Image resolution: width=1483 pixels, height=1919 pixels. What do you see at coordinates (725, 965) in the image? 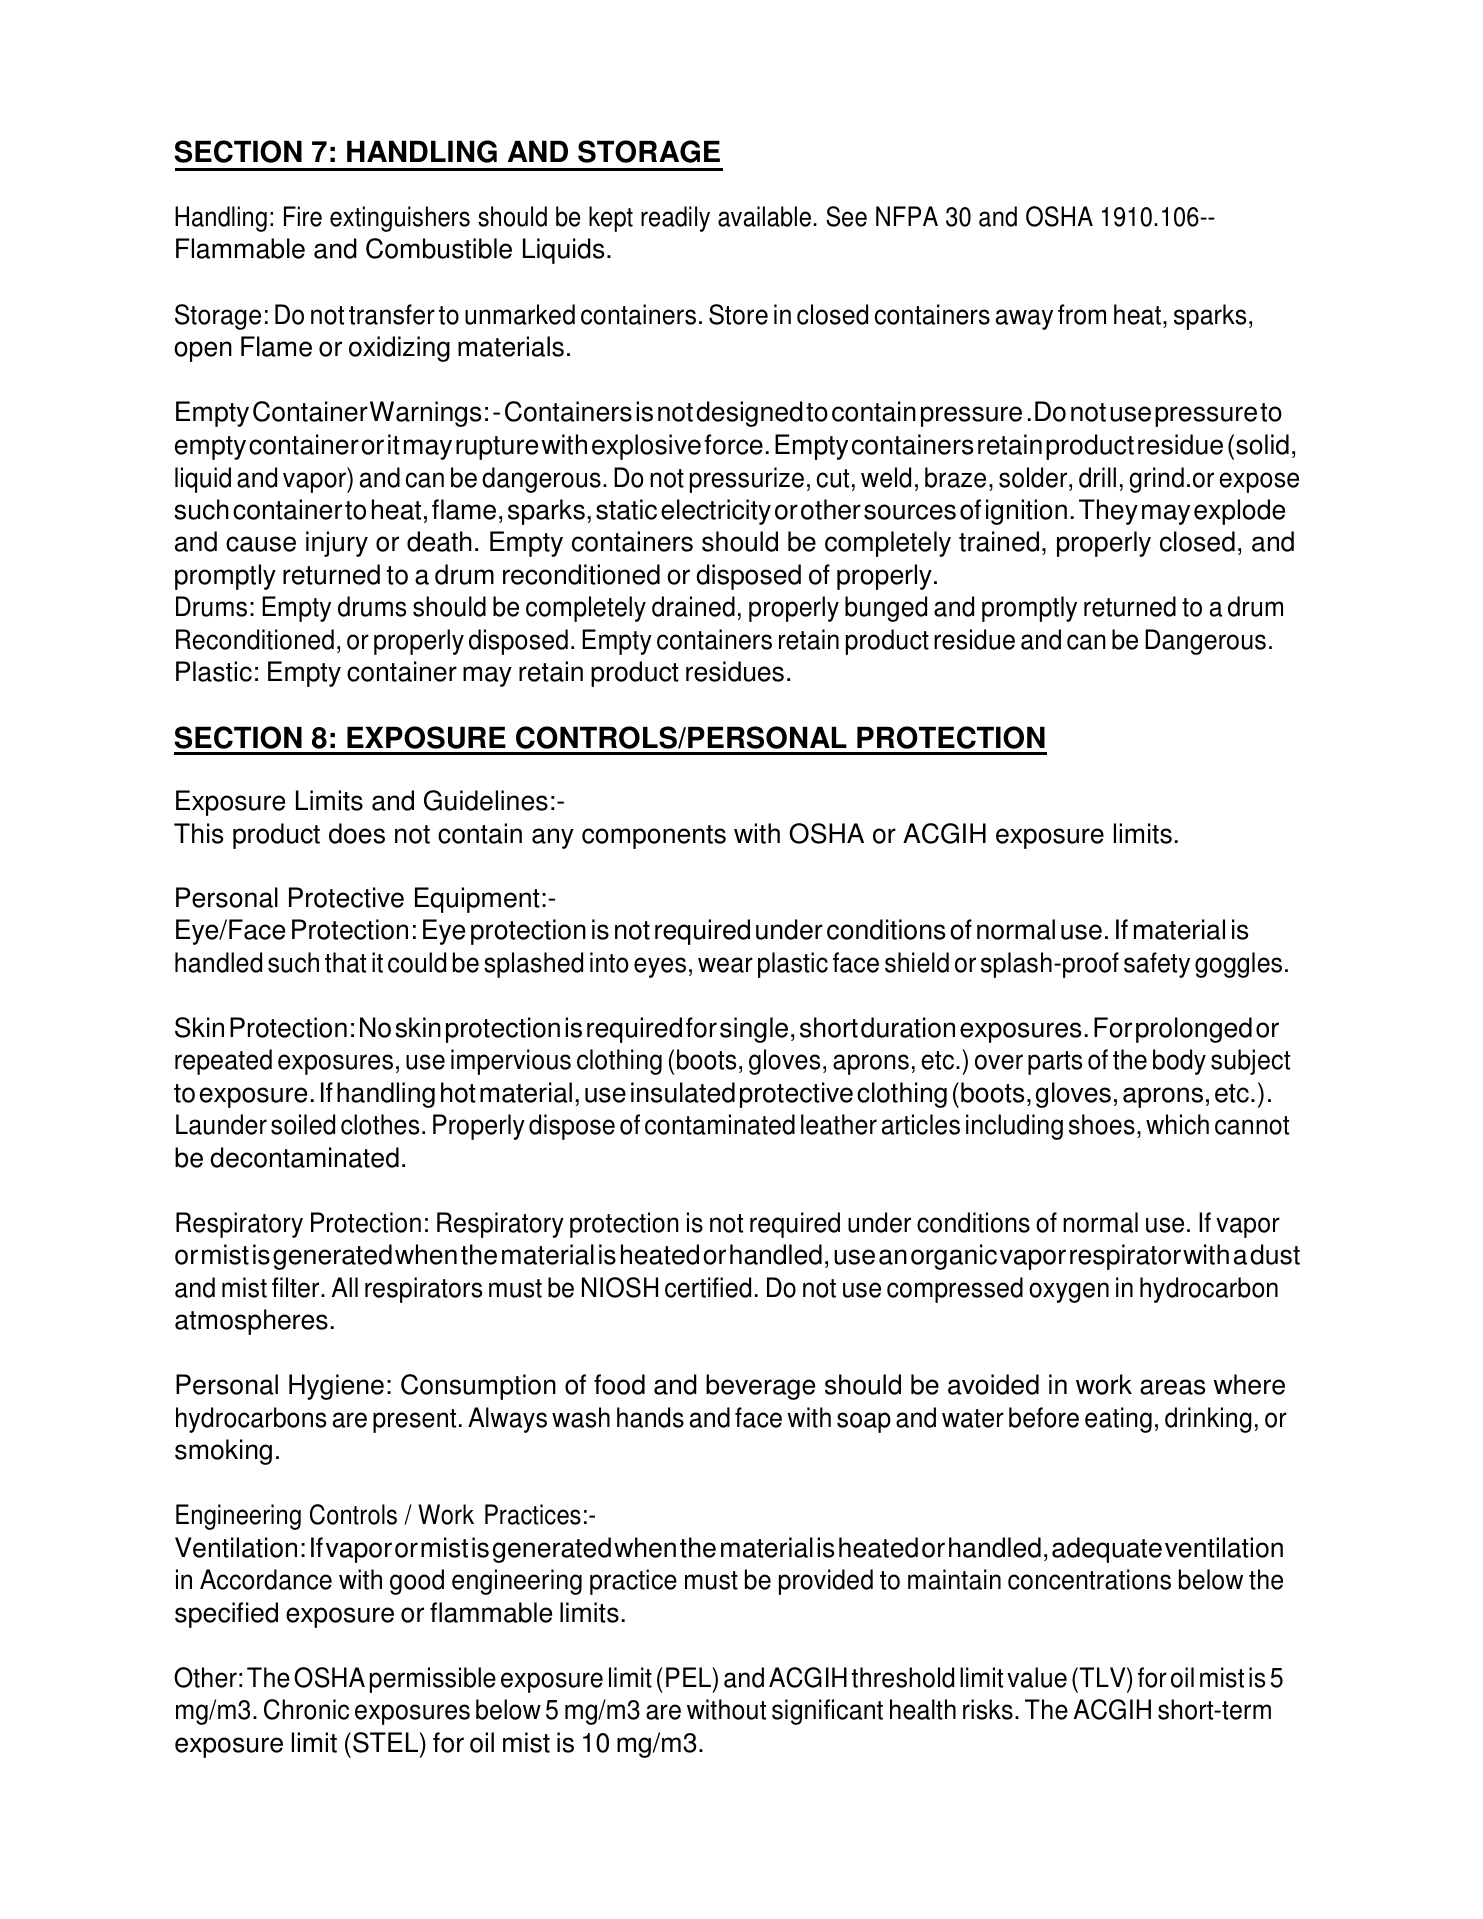
I see `wear` at bounding box center [725, 965].
